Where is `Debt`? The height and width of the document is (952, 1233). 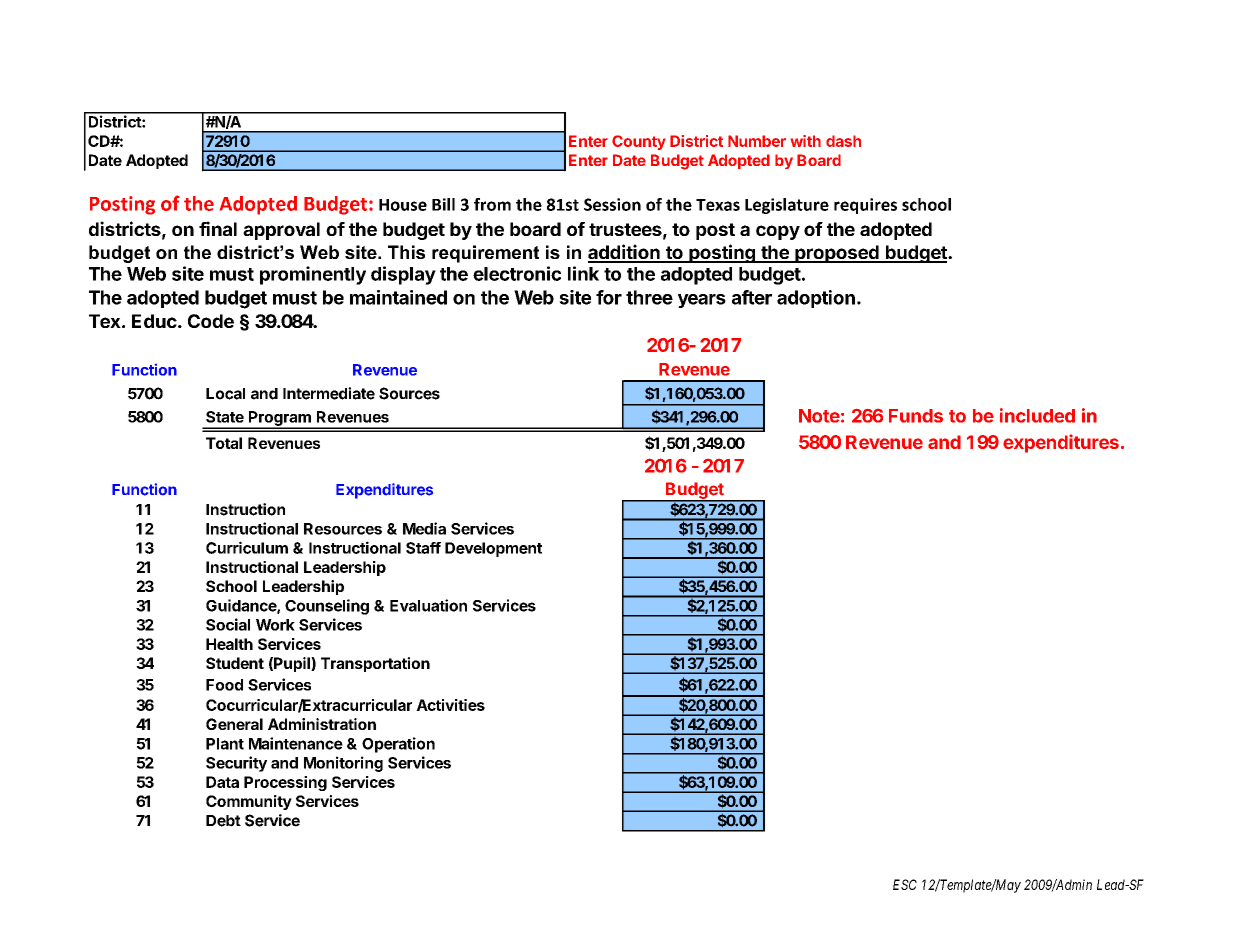
Debt is located at coordinates (223, 821).
